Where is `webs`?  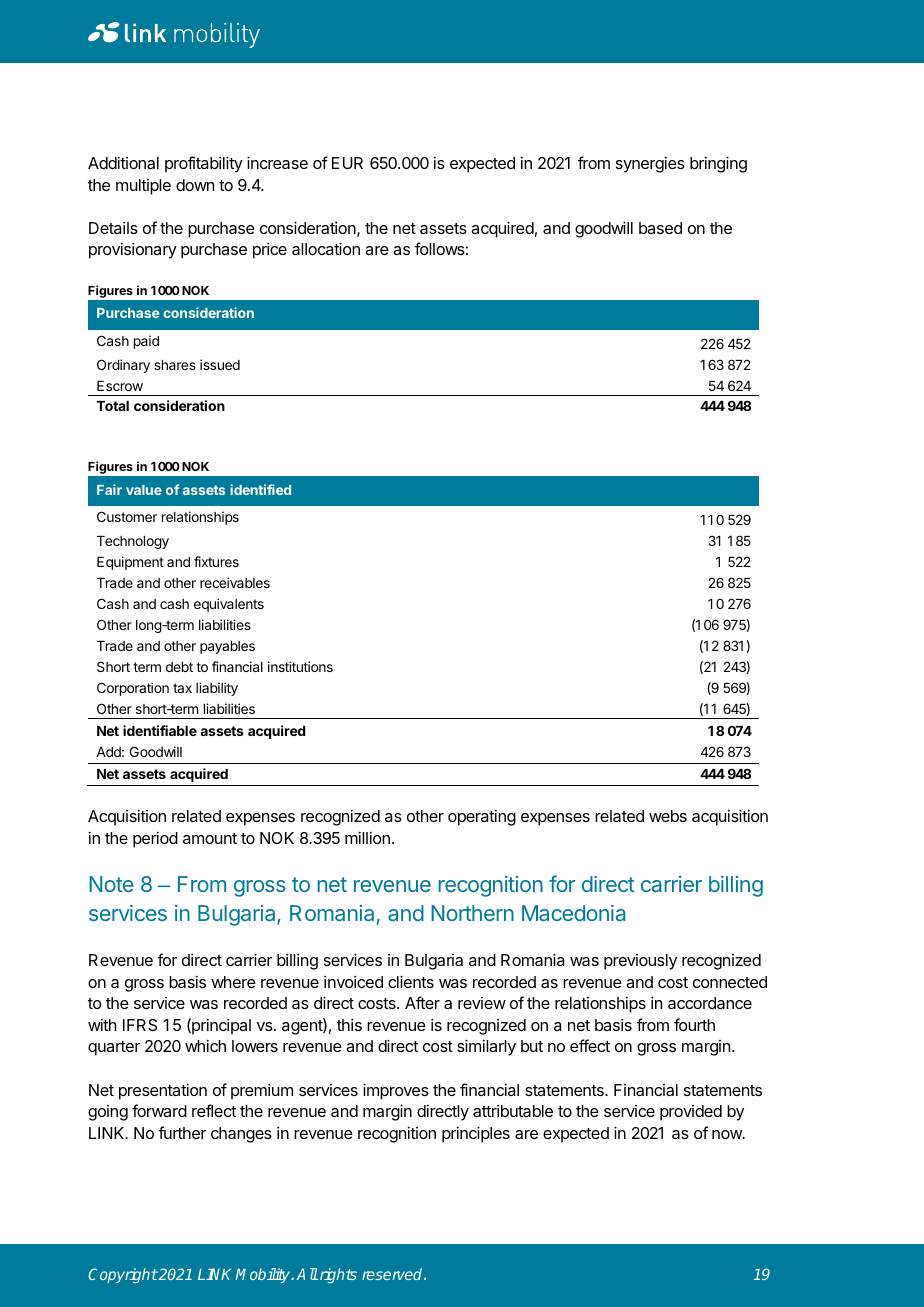
webs is located at coordinates (668, 816).
